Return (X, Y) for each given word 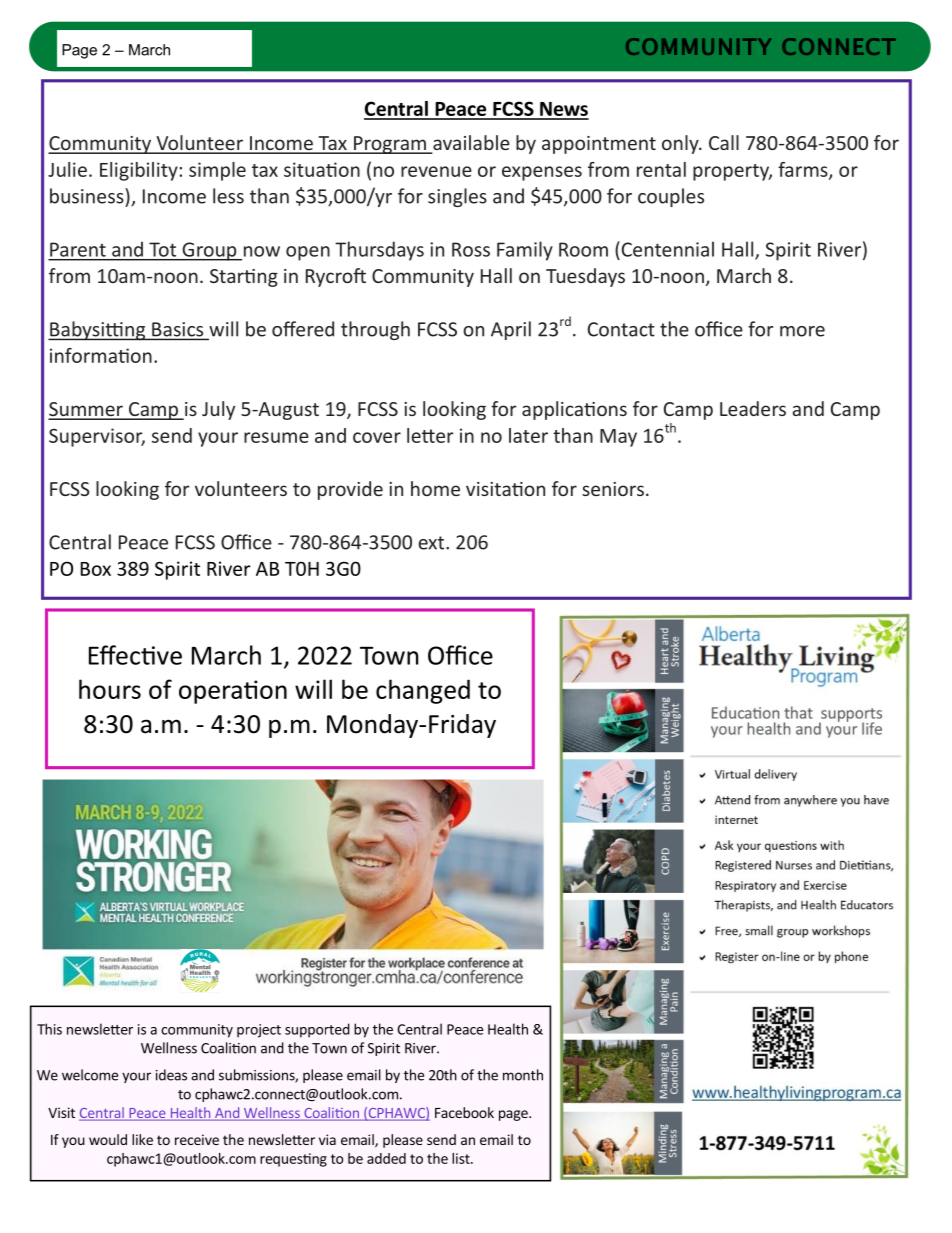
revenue (436, 171)
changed (423, 691)
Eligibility (140, 171)
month (523, 1075)
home (435, 488)
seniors (613, 489)
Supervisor (97, 437)
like (142, 1139)
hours (110, 689)
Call (724, 142)
